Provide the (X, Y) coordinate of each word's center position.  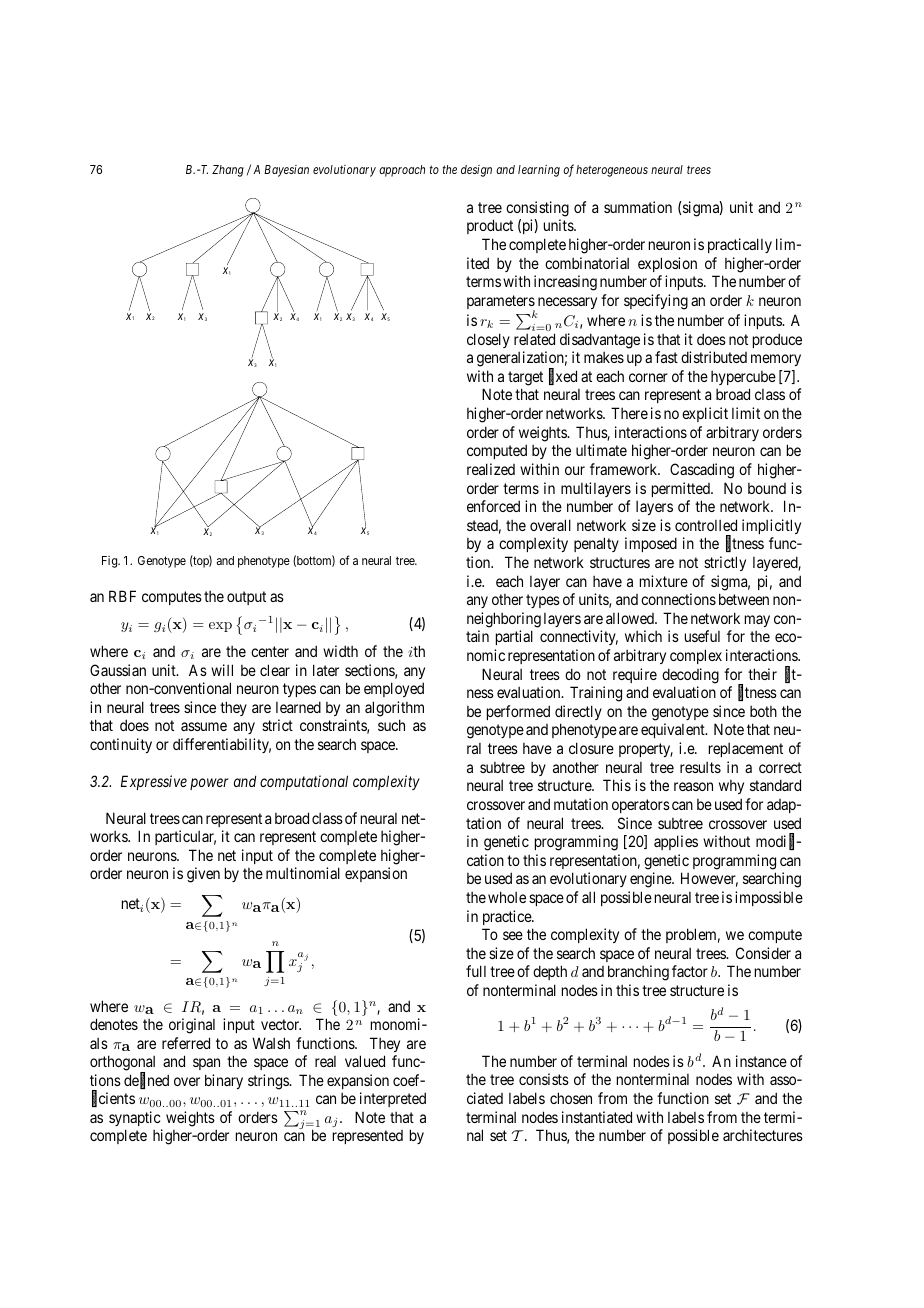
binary (224, 1081)
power (209, 784)
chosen (571, 1098)
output (246, 598)
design (476, 171)
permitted (682, 489)
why (731, 787)
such (391, 725)
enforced (493, 506)
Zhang (228, 171)
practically (740, 245)
